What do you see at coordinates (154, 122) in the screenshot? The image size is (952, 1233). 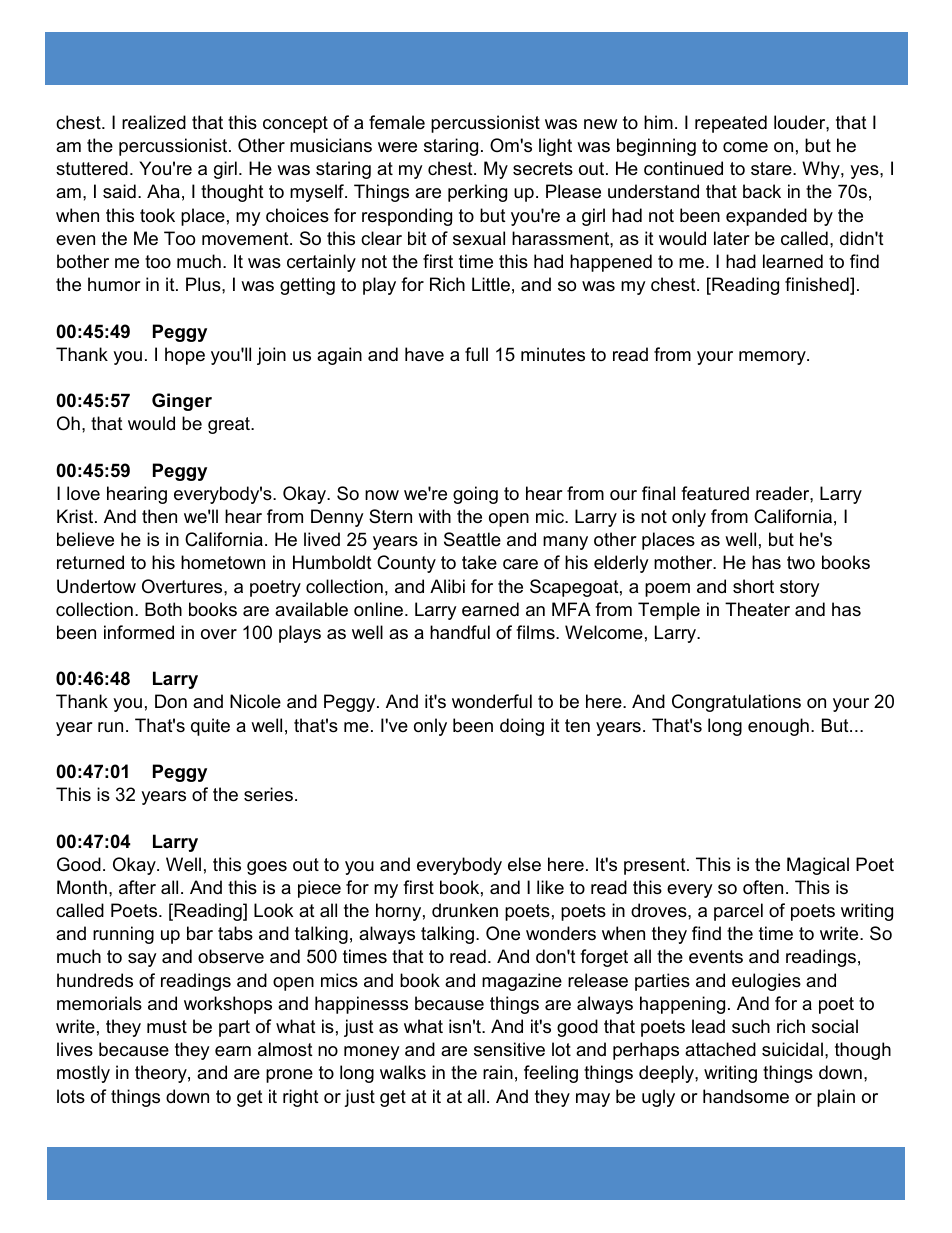 I see `realized` at bounding box center [154, 122].
